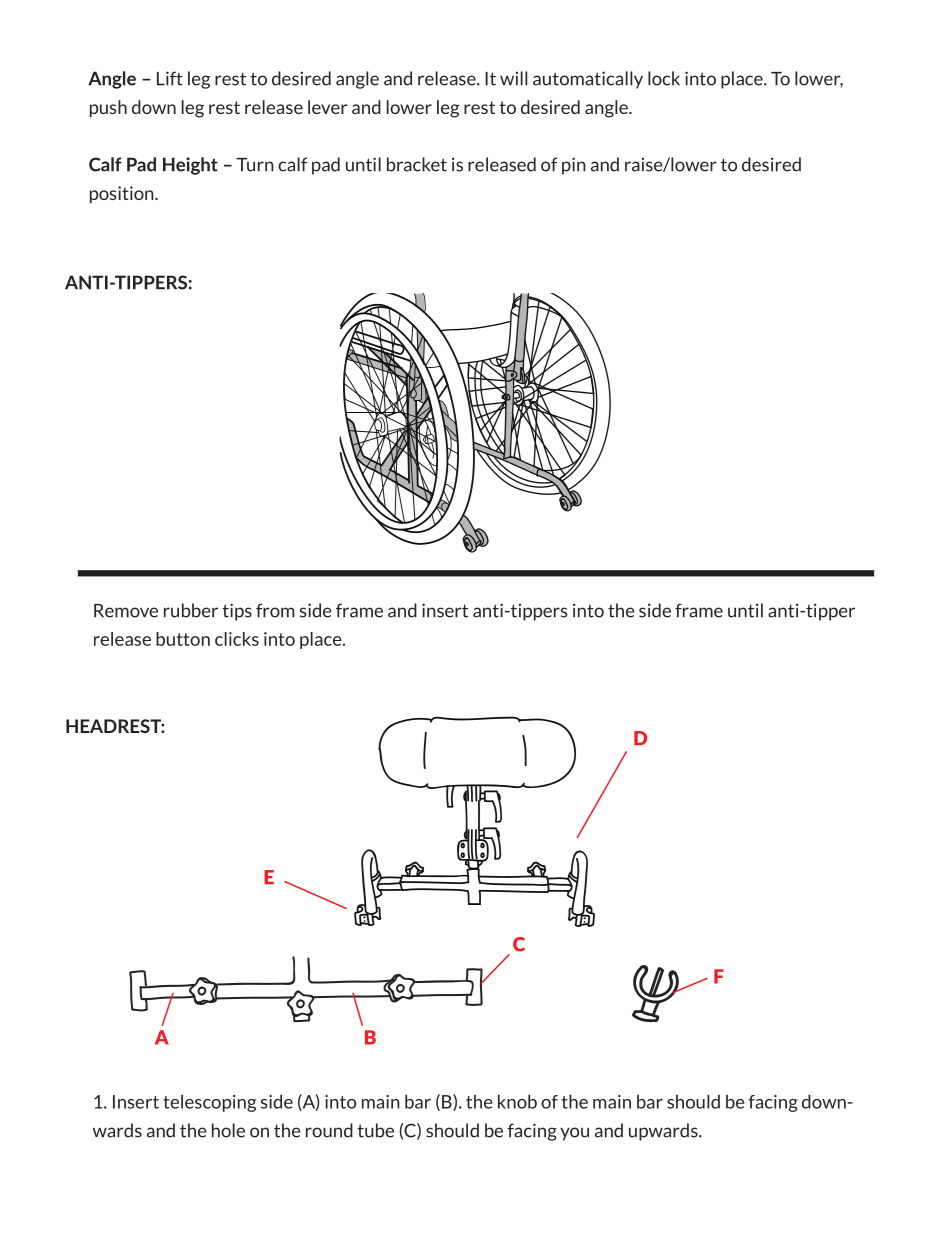 The height and width of the image is (1233, 952). Describe the element at coordinates (191, 610) in the image. I see `rubber` at that location.
